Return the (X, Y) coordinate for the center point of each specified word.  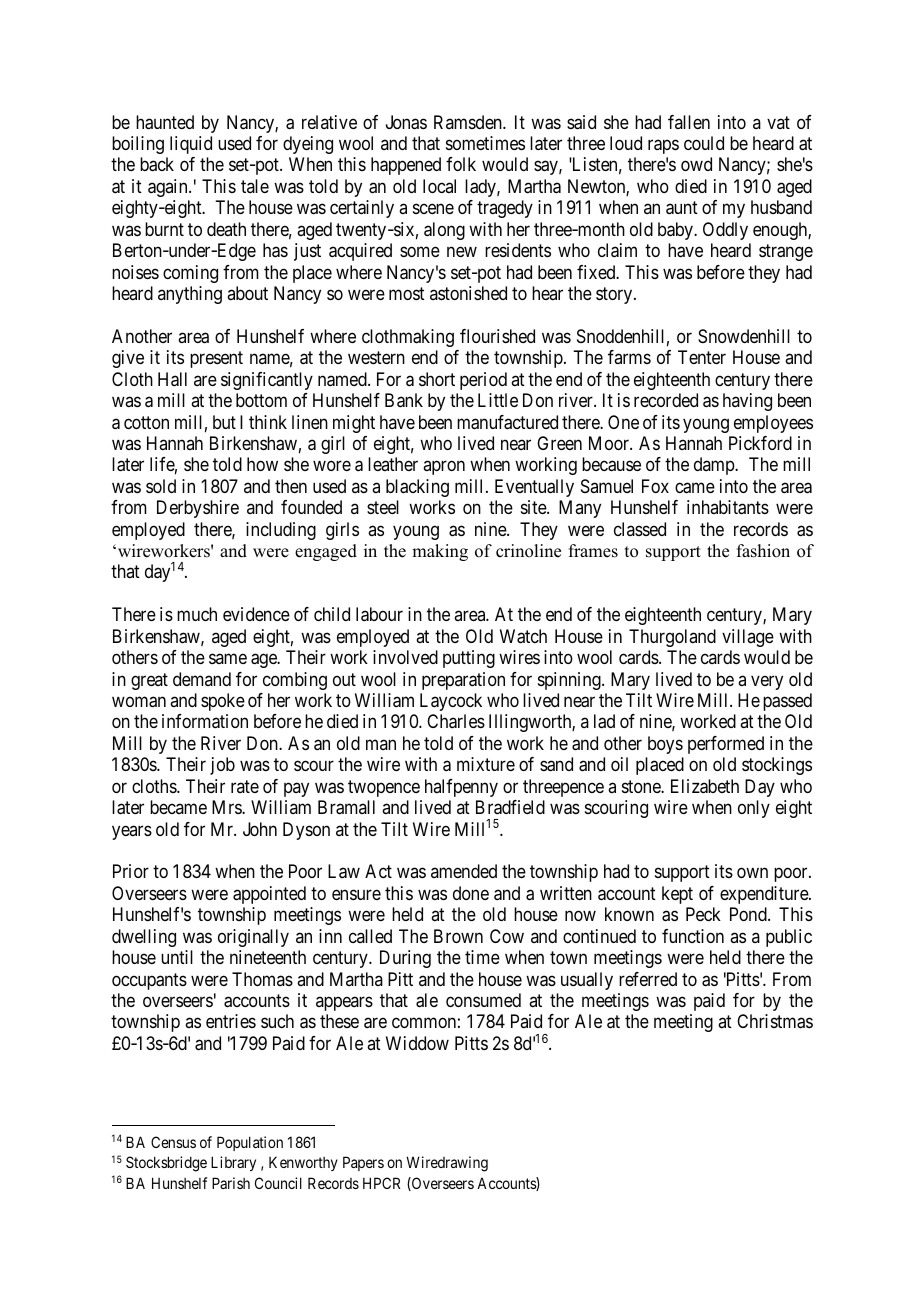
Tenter (702, 357)
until (177, 957)
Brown (458, 936)
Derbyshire (198, 509)
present (216, 360)
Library (233, 1163)
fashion (763, 551)
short (437, 379)
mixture (486, 764)
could (704, 143)
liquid (191, 145)
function (693, 936)
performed (726, 745)
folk (461, 164)
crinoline (528, 551)
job (222, 766)
